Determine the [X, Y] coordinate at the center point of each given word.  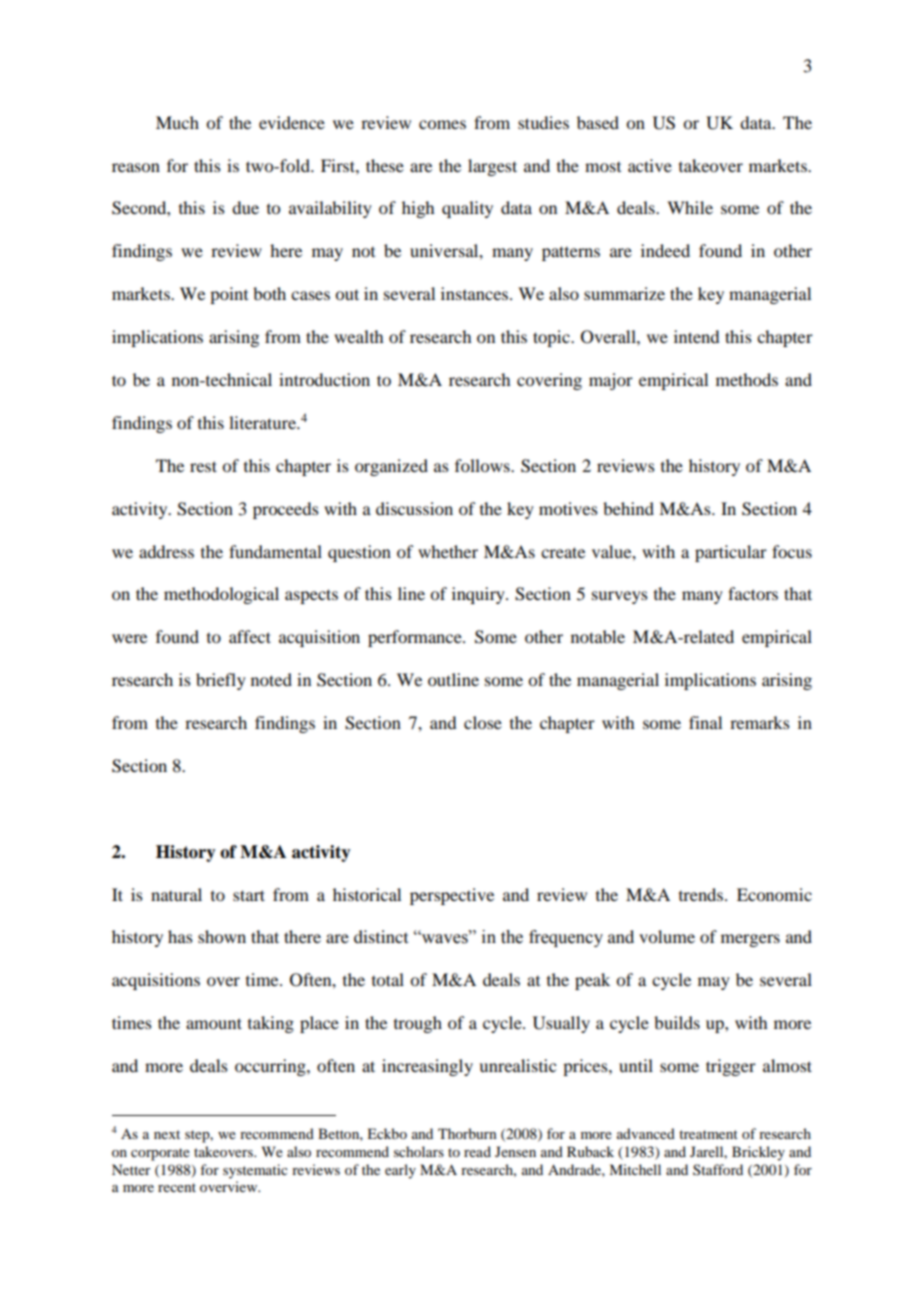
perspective [452, 896]
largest [492, 167]
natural [176, 894]
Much [177, 122]
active [650, 165]
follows [483, 465]
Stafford [718, 1169]
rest [203, 466]
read [477, 1151]
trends [702, 894]
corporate [160, 1154]
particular [731, 553]
